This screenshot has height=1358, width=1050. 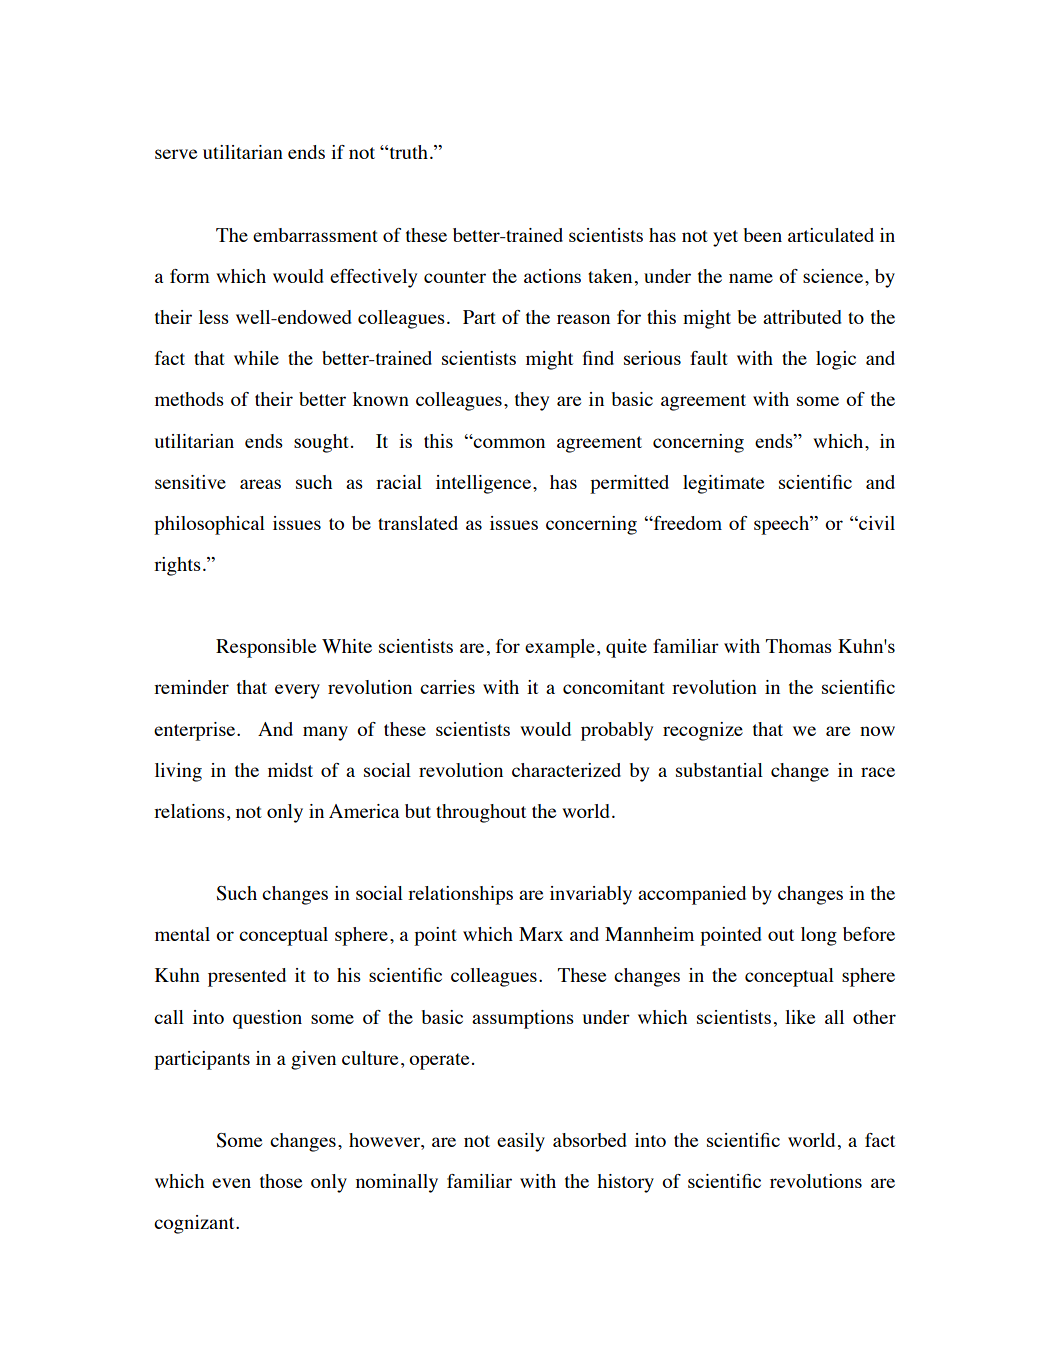 What do you see at coordinates (552, 276) in the screenshot?
I see `actions` at bounding box center [552, 276].
